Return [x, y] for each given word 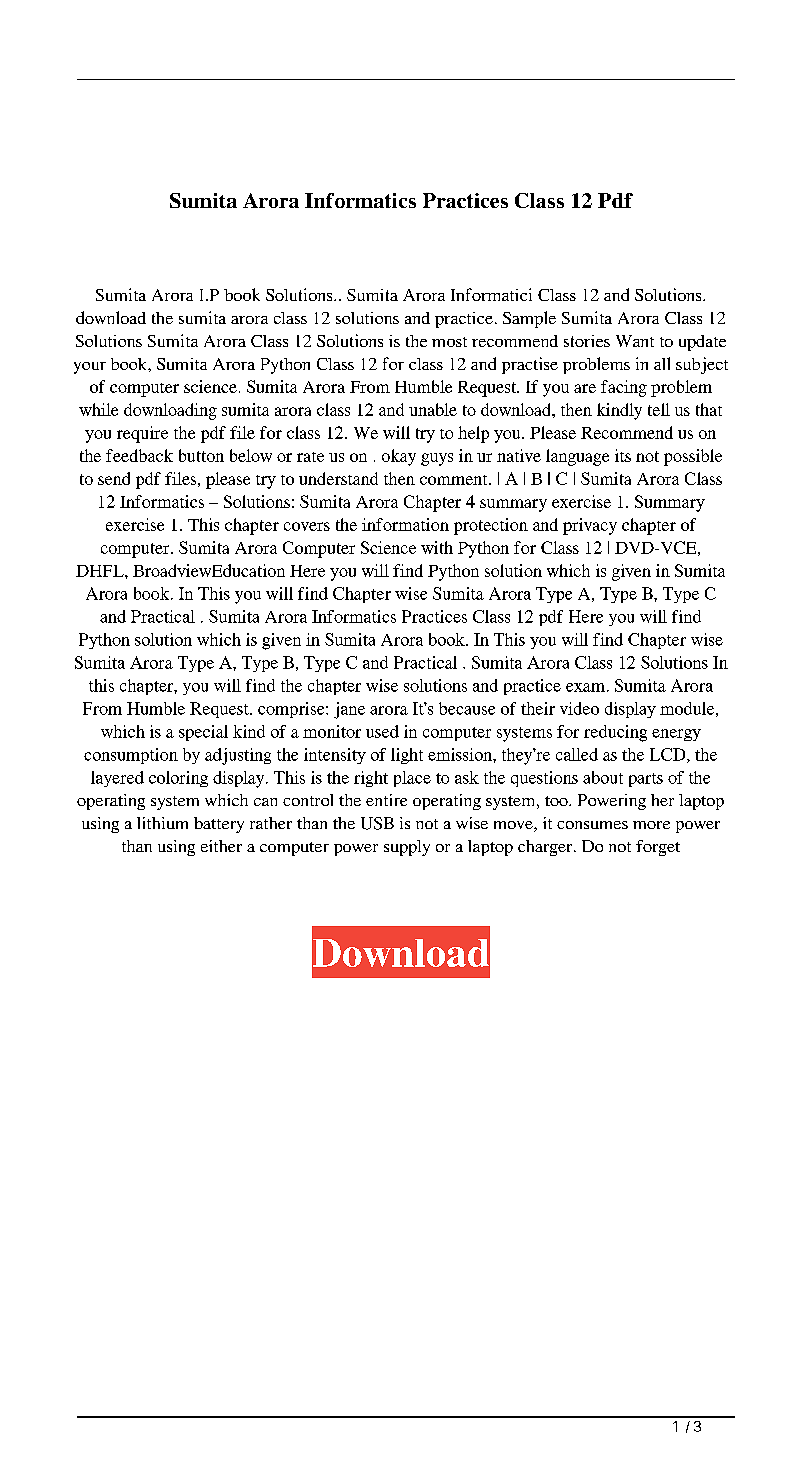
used [382, 731]
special [203, 733]
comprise [292, 710]
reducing [615, 733]
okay [399, 457]
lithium [162, 823]
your [90, 368]
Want [635, 341]
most [449, 342]
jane [349, 710]
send [114, 478]
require [142, 434]
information [405, 524]
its [623, 455]
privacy [590, 526]
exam [585, 687]
